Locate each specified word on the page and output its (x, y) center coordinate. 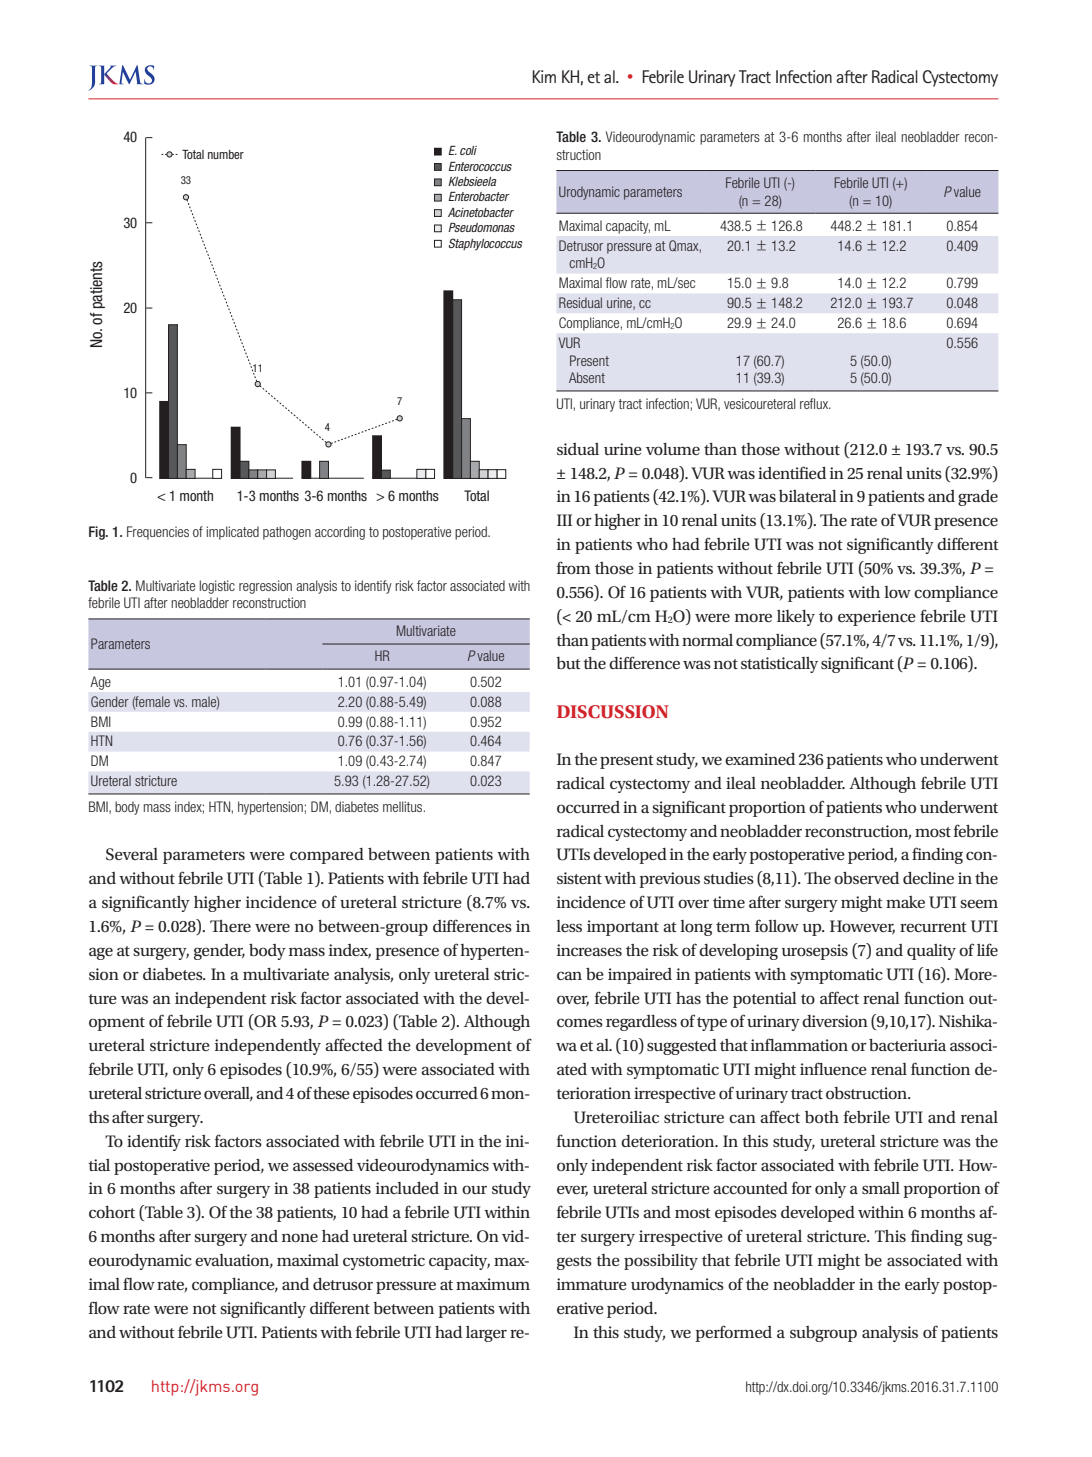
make (905, 902)
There (230, 926)
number (226, 154)
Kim (544, 76)
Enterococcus (480, 166)
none (300, 1237)
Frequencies (158, 533)
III (564, 520)
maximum (493, 1284)
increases (589, 950)
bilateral (808, 496)
